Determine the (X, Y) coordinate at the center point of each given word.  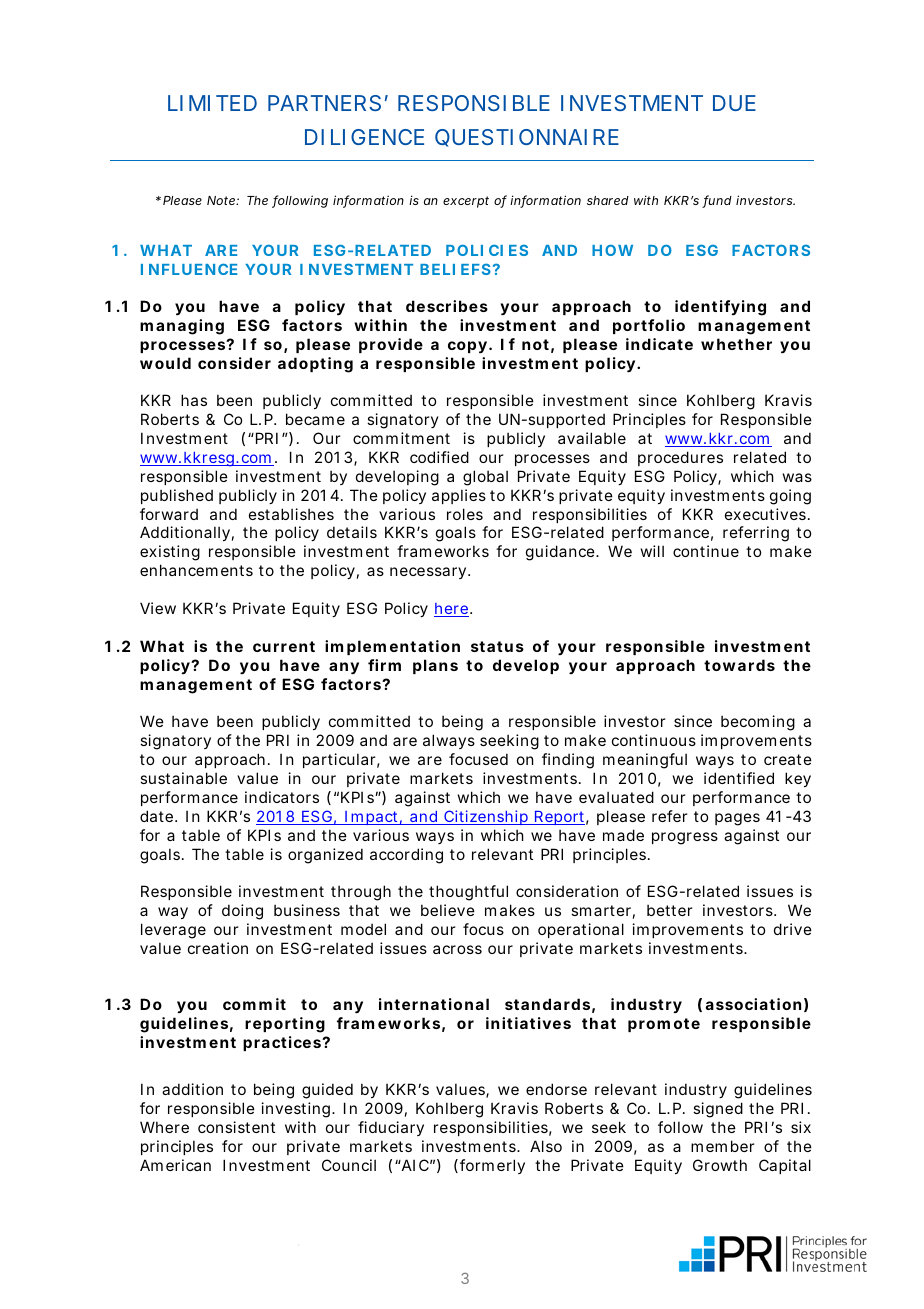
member (722, 1146)
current (284, 646)
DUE (734, 103)
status (497, 646)
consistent (236, 1127)
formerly (492, 1166)
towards (739, 665)
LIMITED (212, 103)
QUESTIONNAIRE (527, 138)
